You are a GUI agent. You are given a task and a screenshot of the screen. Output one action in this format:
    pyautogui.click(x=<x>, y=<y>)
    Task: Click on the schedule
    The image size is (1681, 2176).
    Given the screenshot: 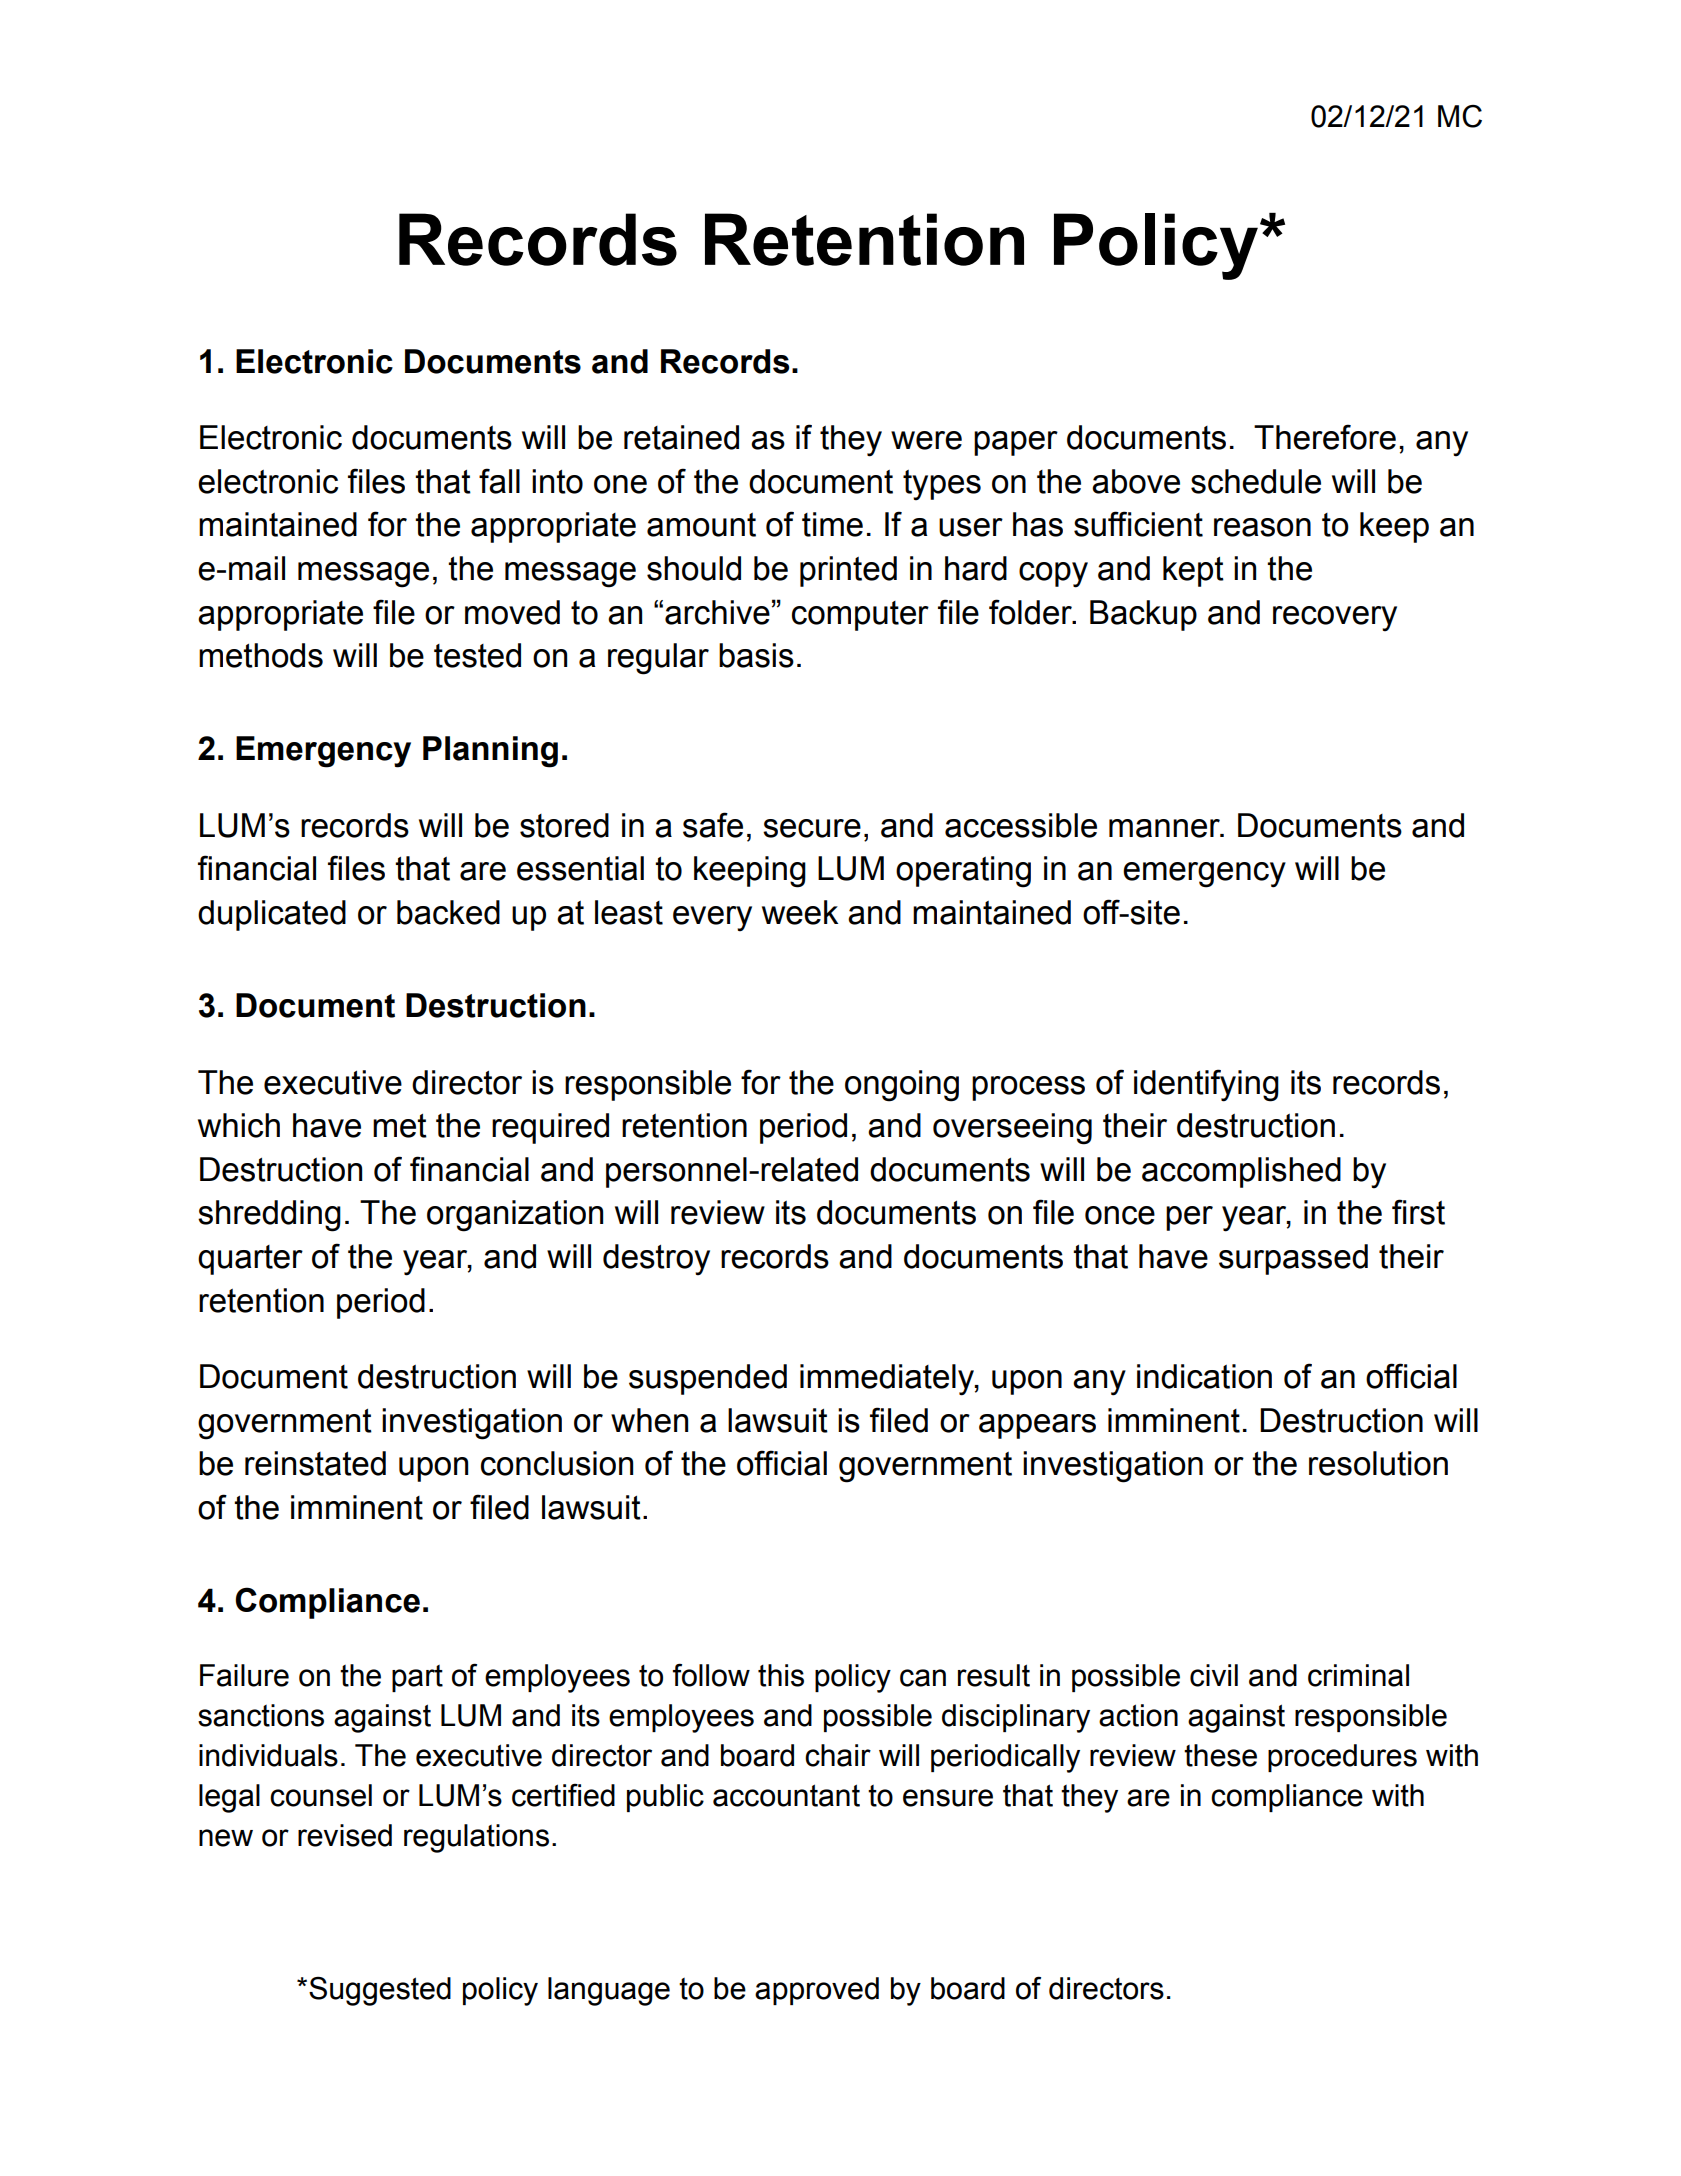 What is the action you would take?
    pyautogui.click(x=1256, y=481)
